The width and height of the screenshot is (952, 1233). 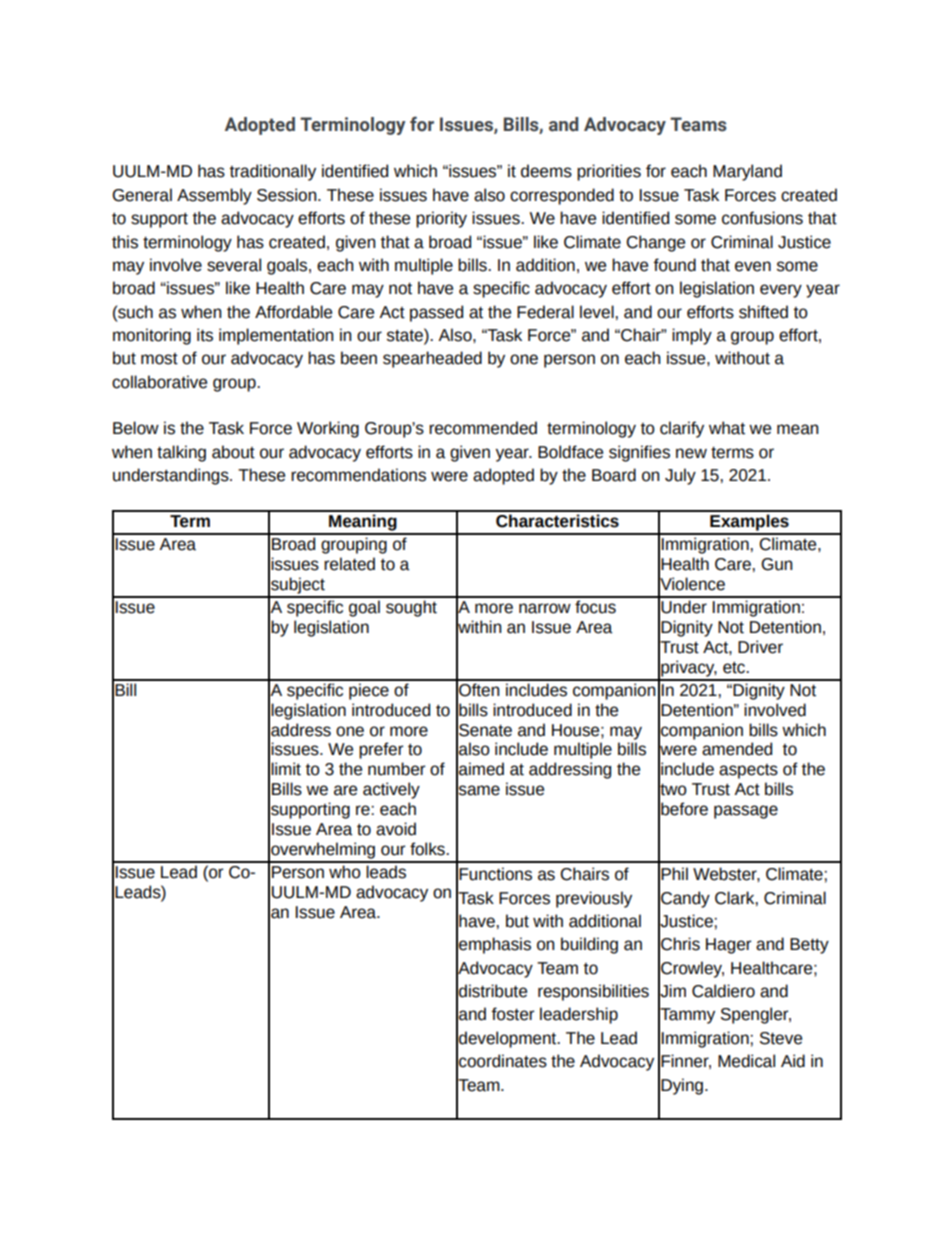 What do you see at coordinates (381, 750) in the screenshot?
I see `prefer` at bounding box center [381, 750].
